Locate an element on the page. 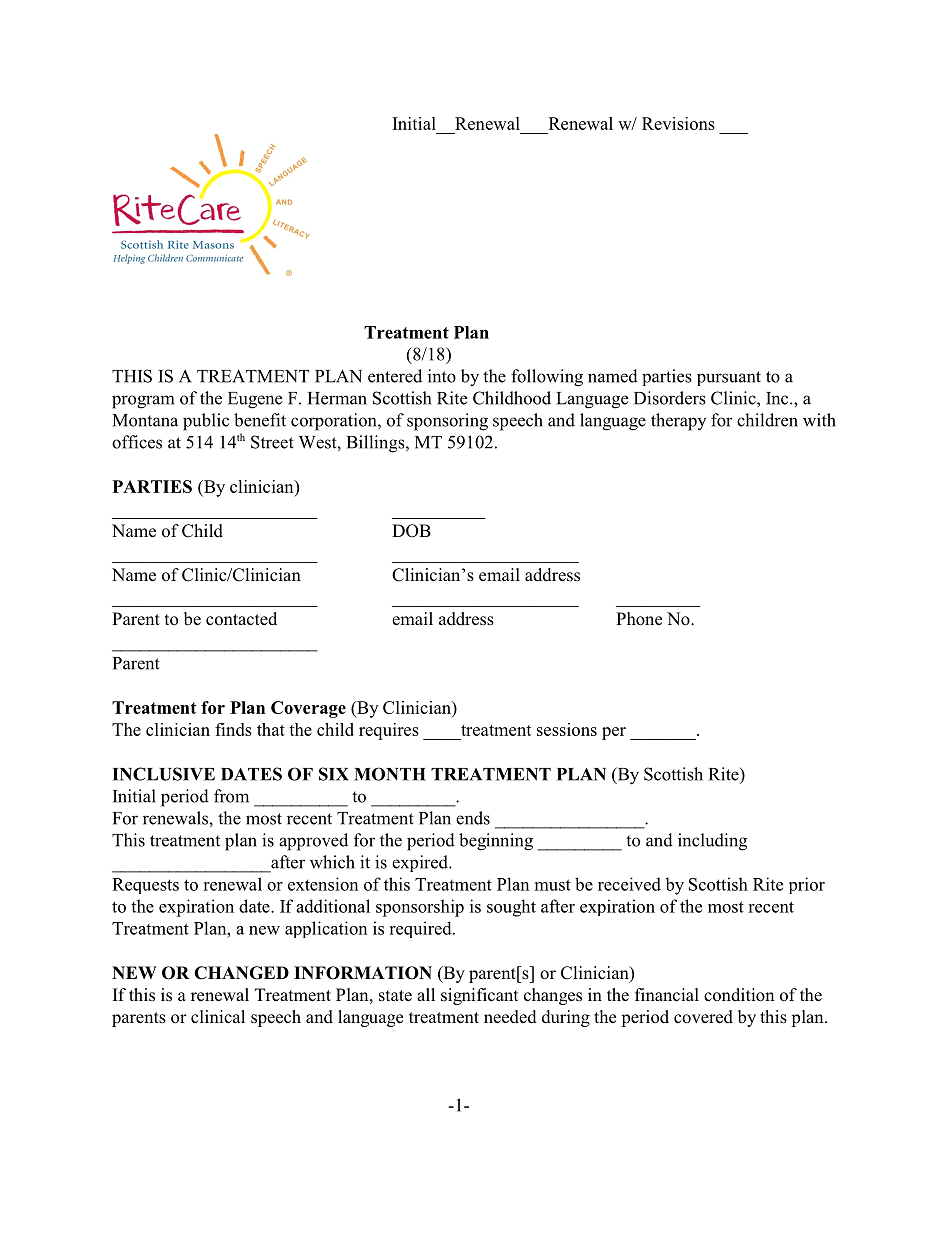 The width and height of the page is (952, 1233). contacted is located at coordinates (241, 619).
